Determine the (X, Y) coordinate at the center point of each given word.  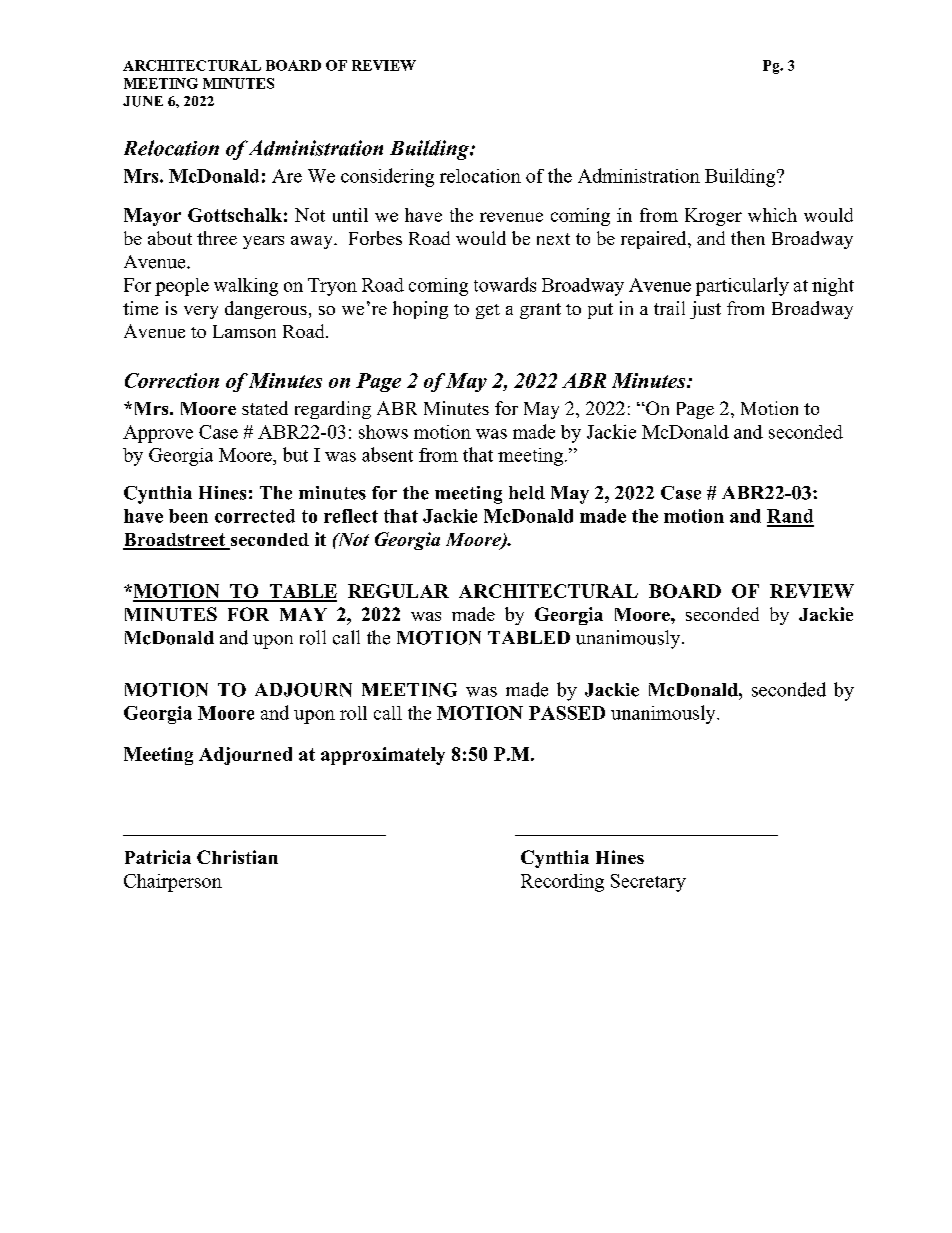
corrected (255, 516)
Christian (237, 857)
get (488, 311)
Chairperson (173, 883)
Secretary (648, 883)
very (201, 312)
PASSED (567, 713)
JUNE (143, 101)
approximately (383, 756)
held (527, 493)
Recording (562, 883)
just (705, 310)
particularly (742, 286)
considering (387, 177)
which (772, 215)
